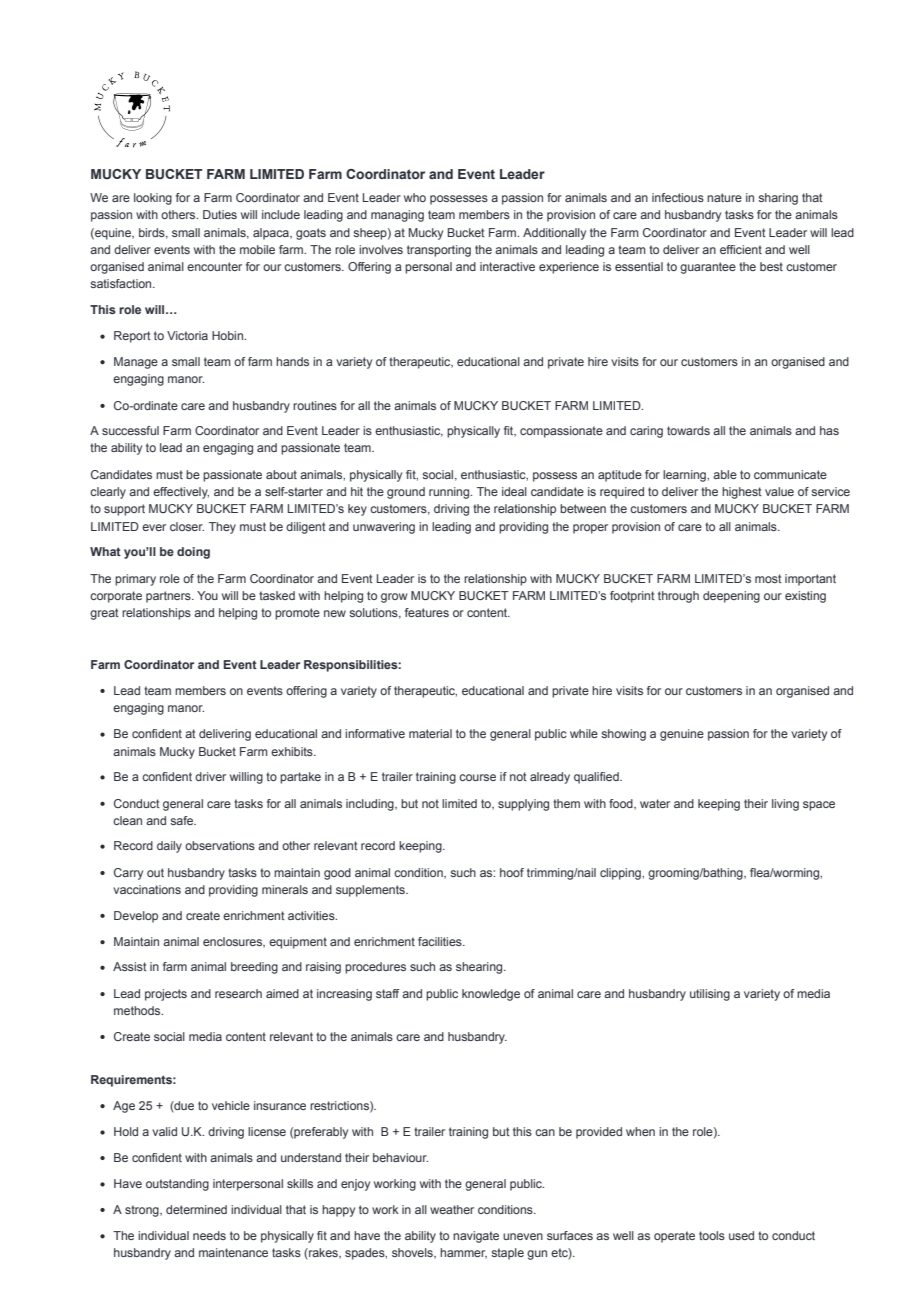 The height and width of the screenshot is (1308, 924). What do you see at coordinates (220, 214) in the screenshot?
I see `Duties` at bounding box center [220, 214].
